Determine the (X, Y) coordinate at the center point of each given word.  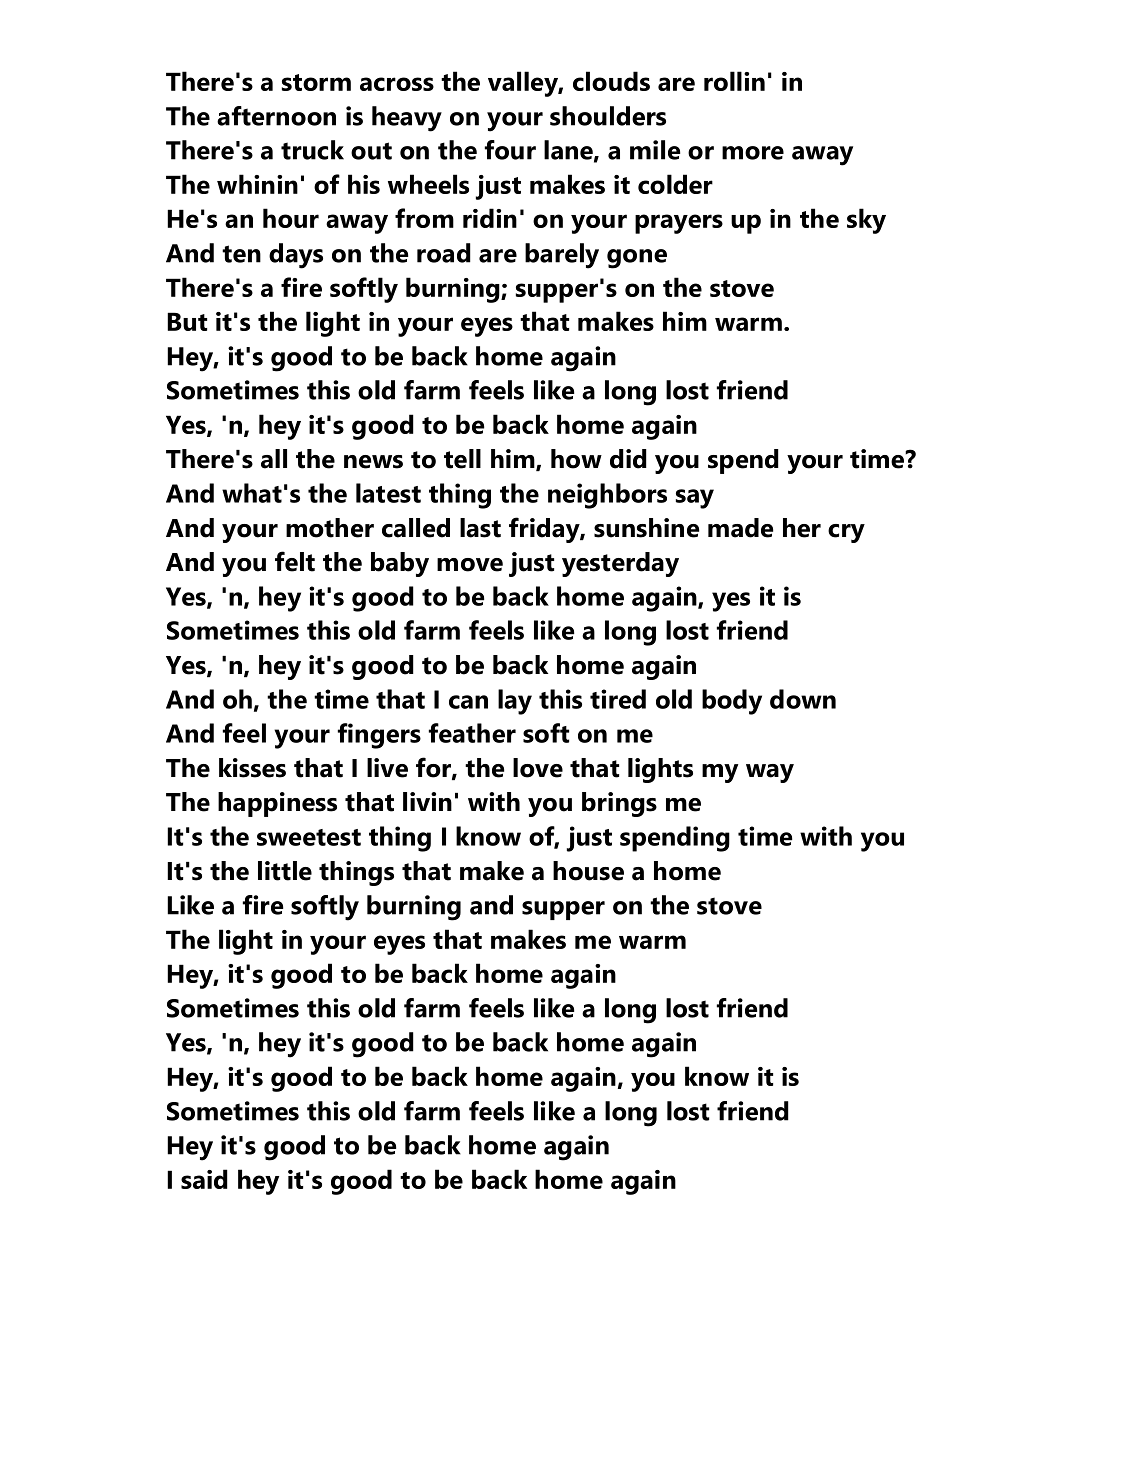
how (576, 459)
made (740, 528)
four (510, 150)
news (373, 462)
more (753, 153)
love (538, 768)
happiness (277, 804)
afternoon (276, 116)
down (803, 699)
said (204, 1179)
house (588, 871)
